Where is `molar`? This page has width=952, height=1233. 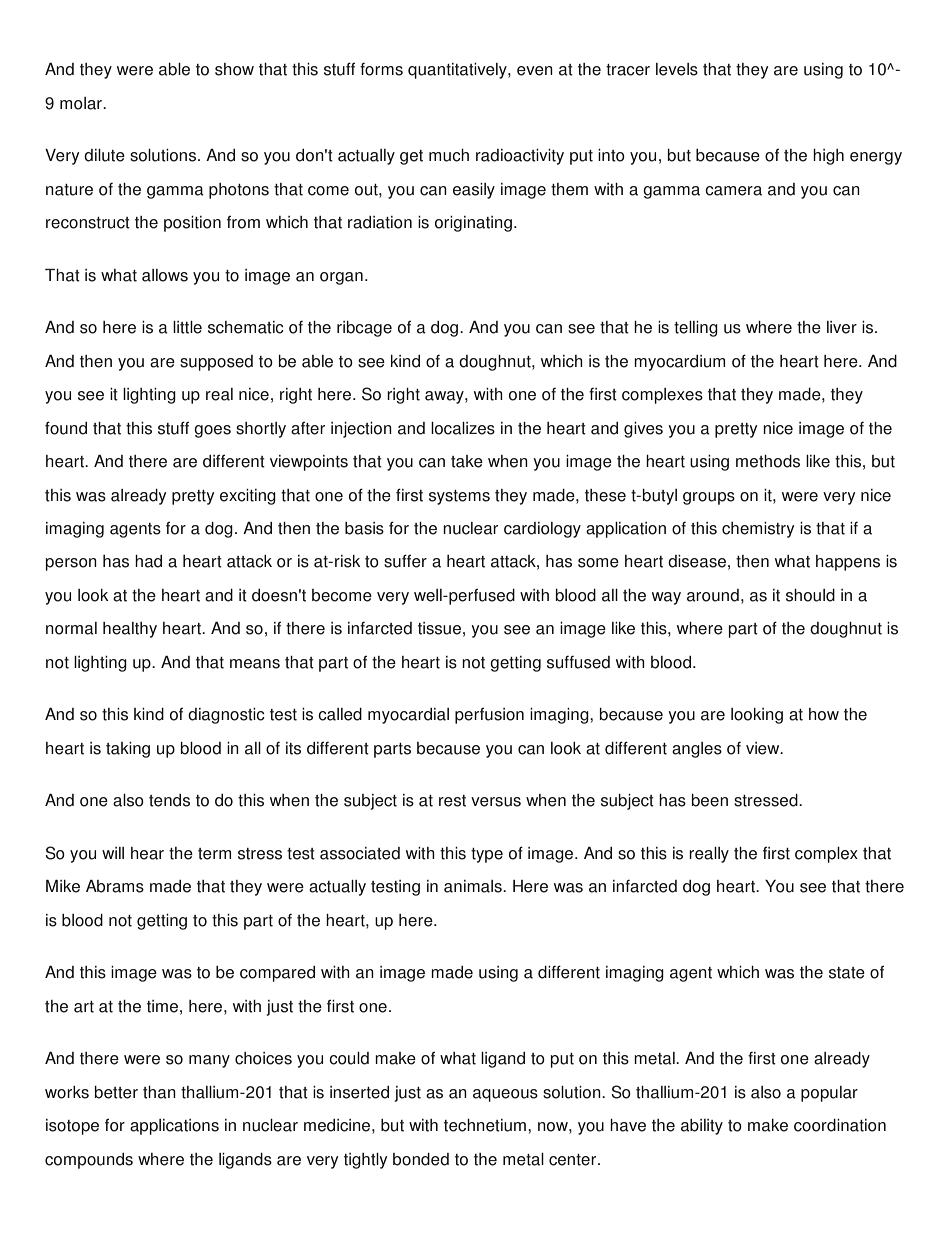
molar is located at coordinates (82, 103).
